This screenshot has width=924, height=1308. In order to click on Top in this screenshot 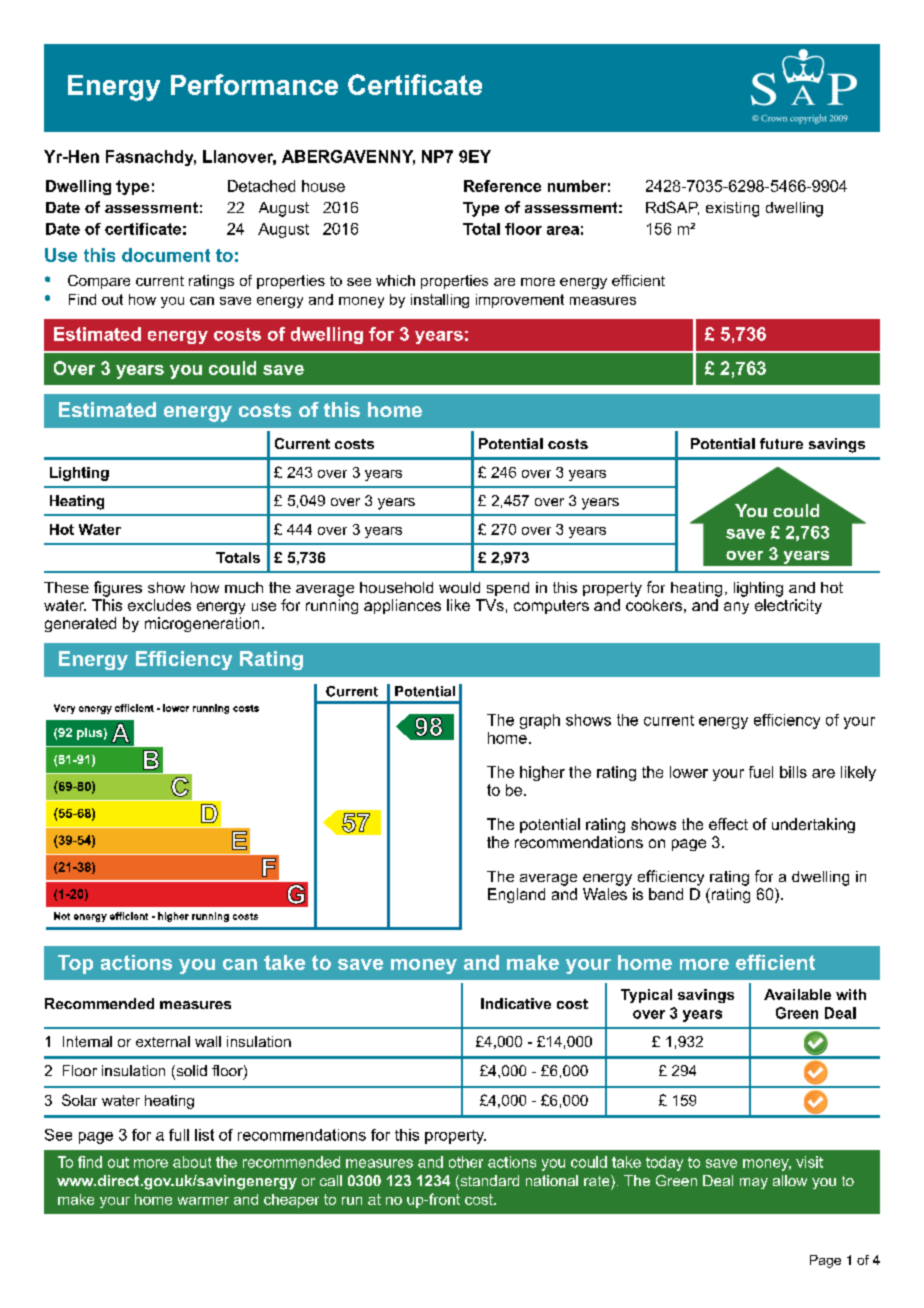, I will do `click(75, 964)`.
